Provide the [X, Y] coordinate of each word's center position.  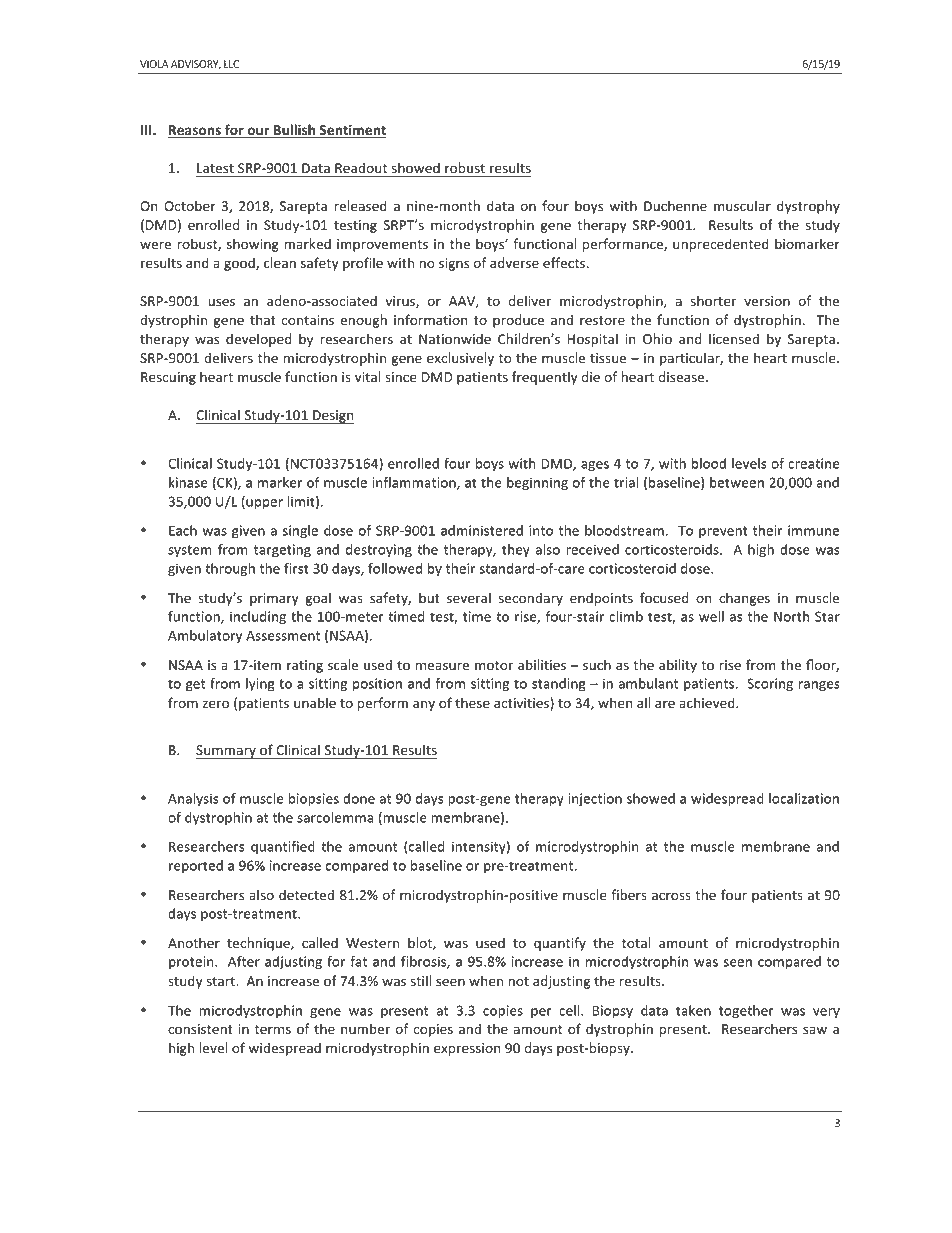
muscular [742, 206]
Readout [361, 168]
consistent [200, 1029]
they [516, 551]
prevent [723, 532]
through [230, 570]
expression [467, 1049]
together [746, 1012]
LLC [231, 64]
